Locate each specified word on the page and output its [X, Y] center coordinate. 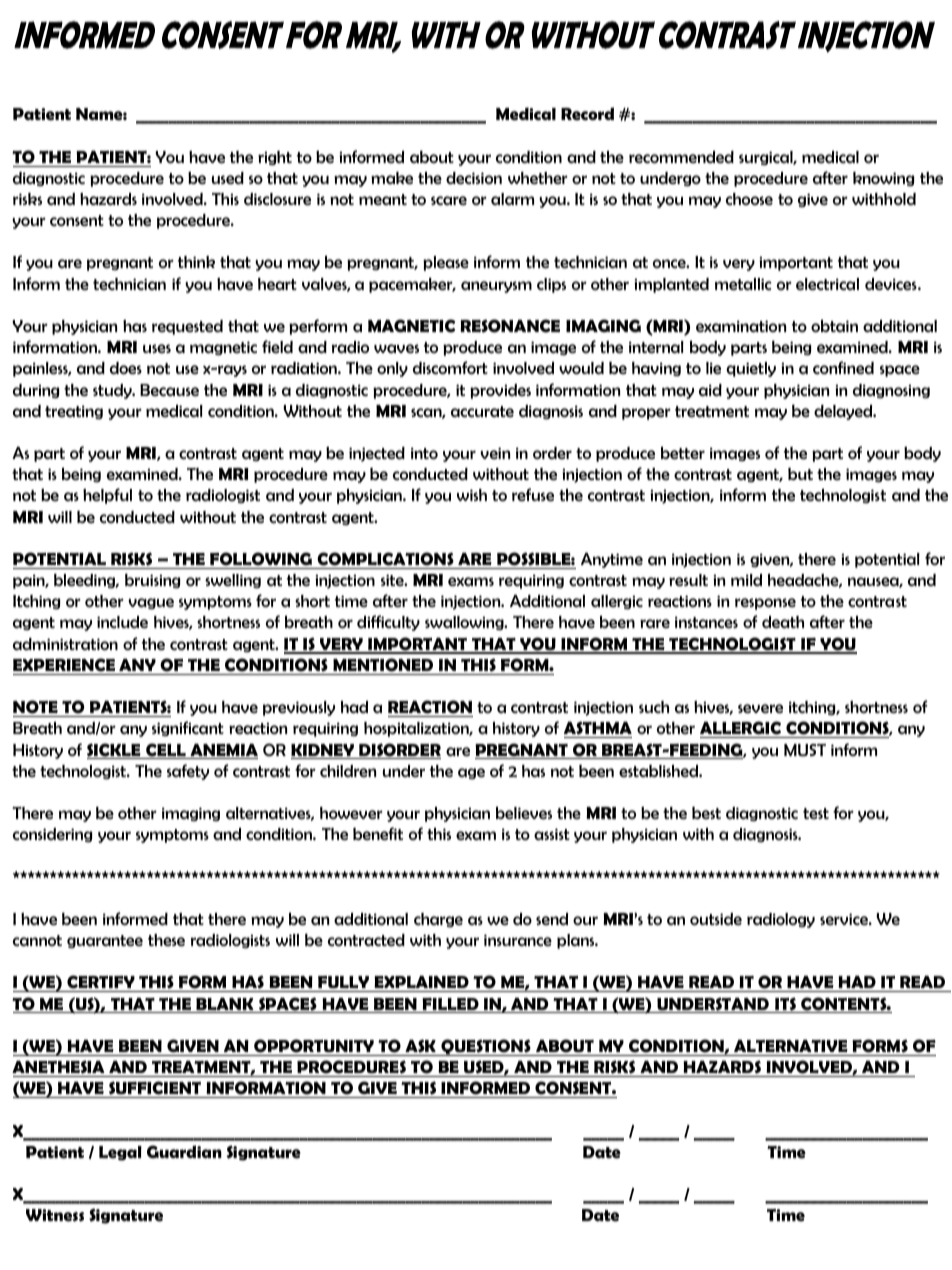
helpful [107, 496]
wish [472, 495]
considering [52, 835]
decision [474, 178]
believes [524, 813]
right [275, 158]
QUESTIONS [486, 1047]
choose [749, 199]
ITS [785, 1005]
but [800, 474]
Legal [120, 1153]
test [816, 813]
